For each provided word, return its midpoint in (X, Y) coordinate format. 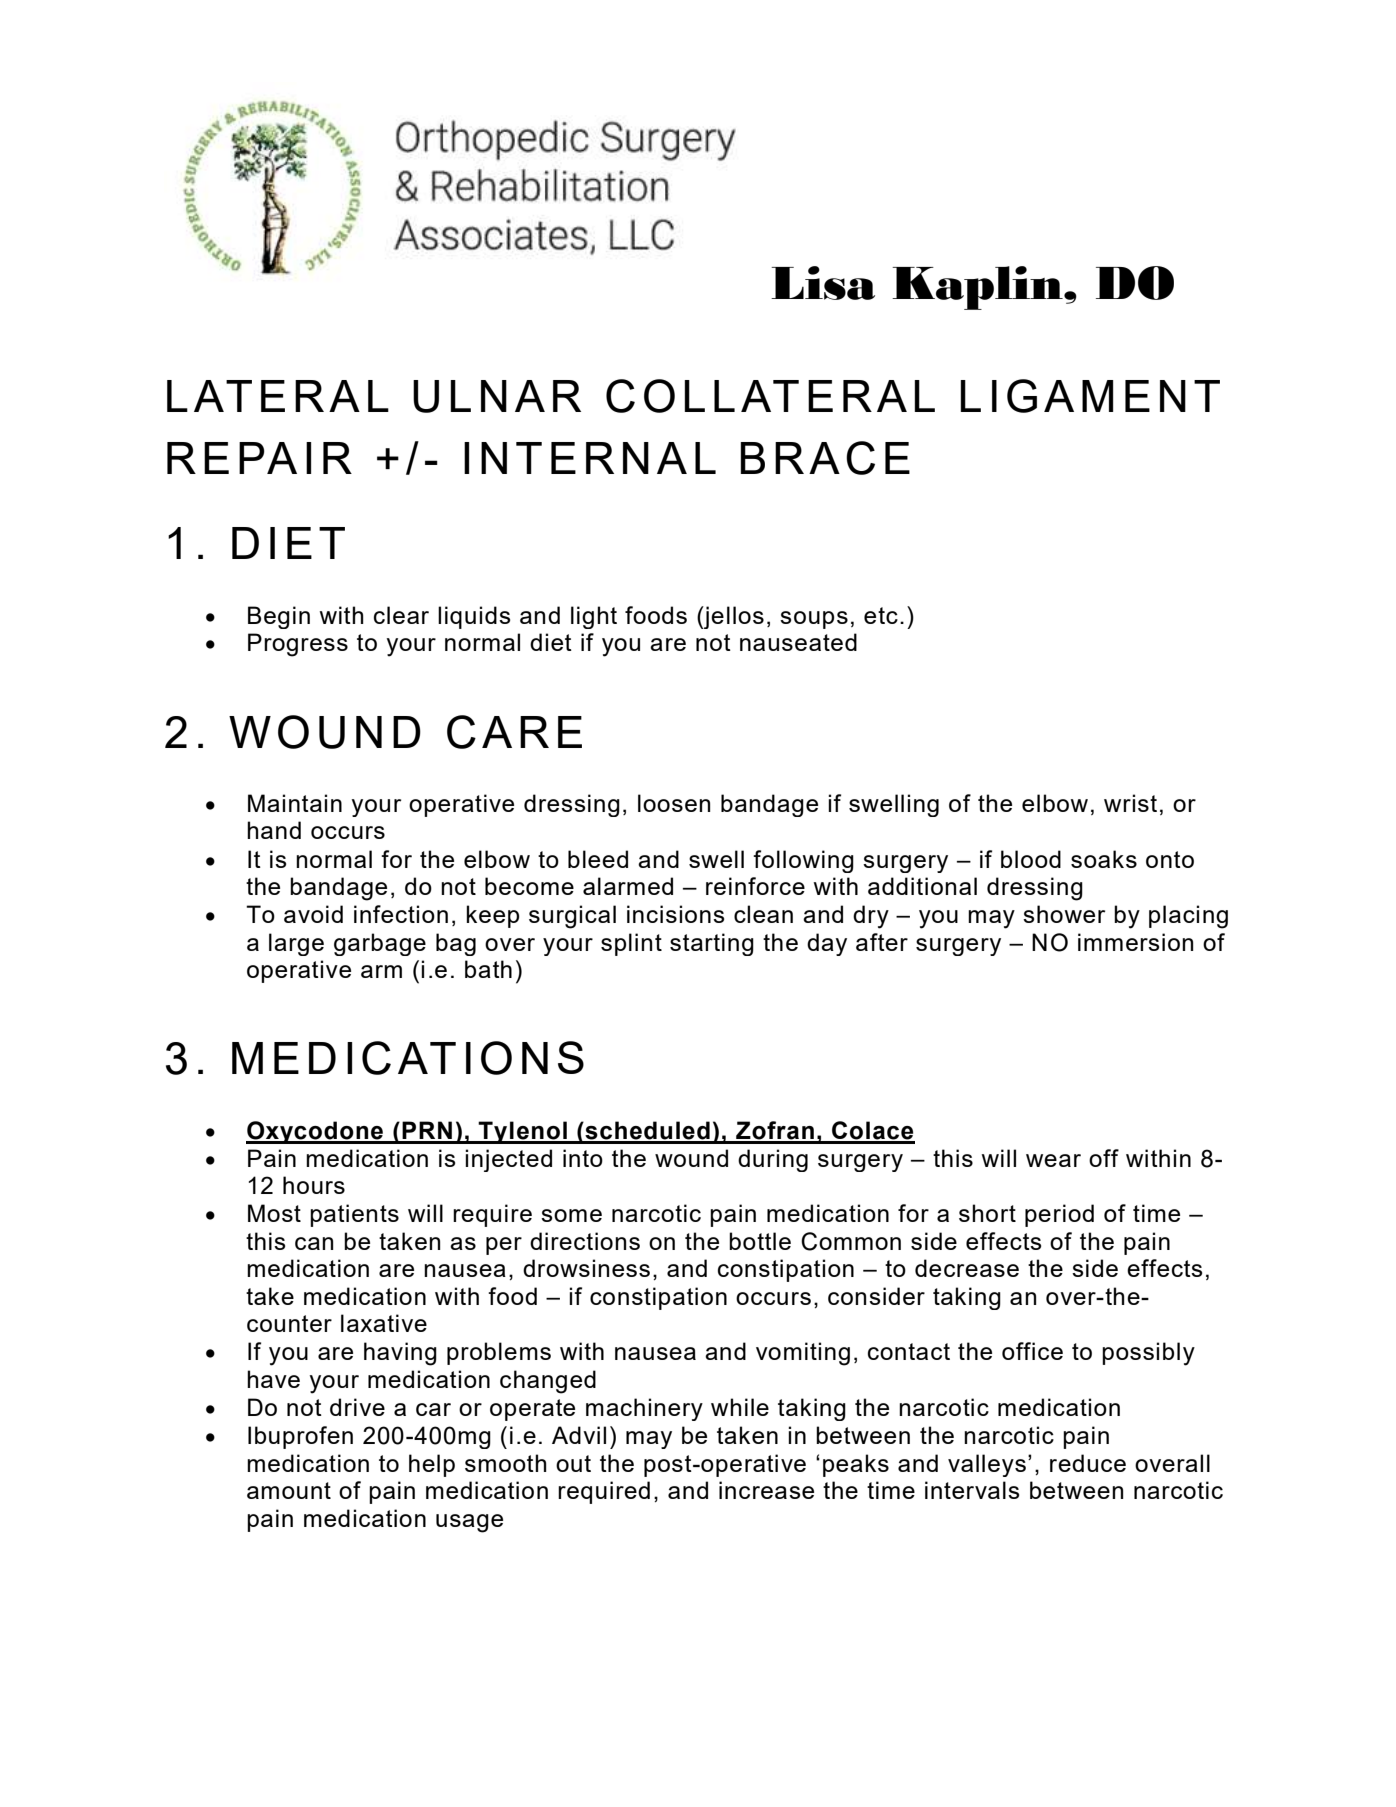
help (432, 1465)
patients (354, 1215)
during (773, 1160)
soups (814, 620)
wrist (1130, 803)
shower (1064, 914)
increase (766, 1490)
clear (401, 615)
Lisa (823, 283)
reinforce (755, 886)
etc (881, 615)
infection (401, 914)
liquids (474, 617)
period (1059, 1215)
